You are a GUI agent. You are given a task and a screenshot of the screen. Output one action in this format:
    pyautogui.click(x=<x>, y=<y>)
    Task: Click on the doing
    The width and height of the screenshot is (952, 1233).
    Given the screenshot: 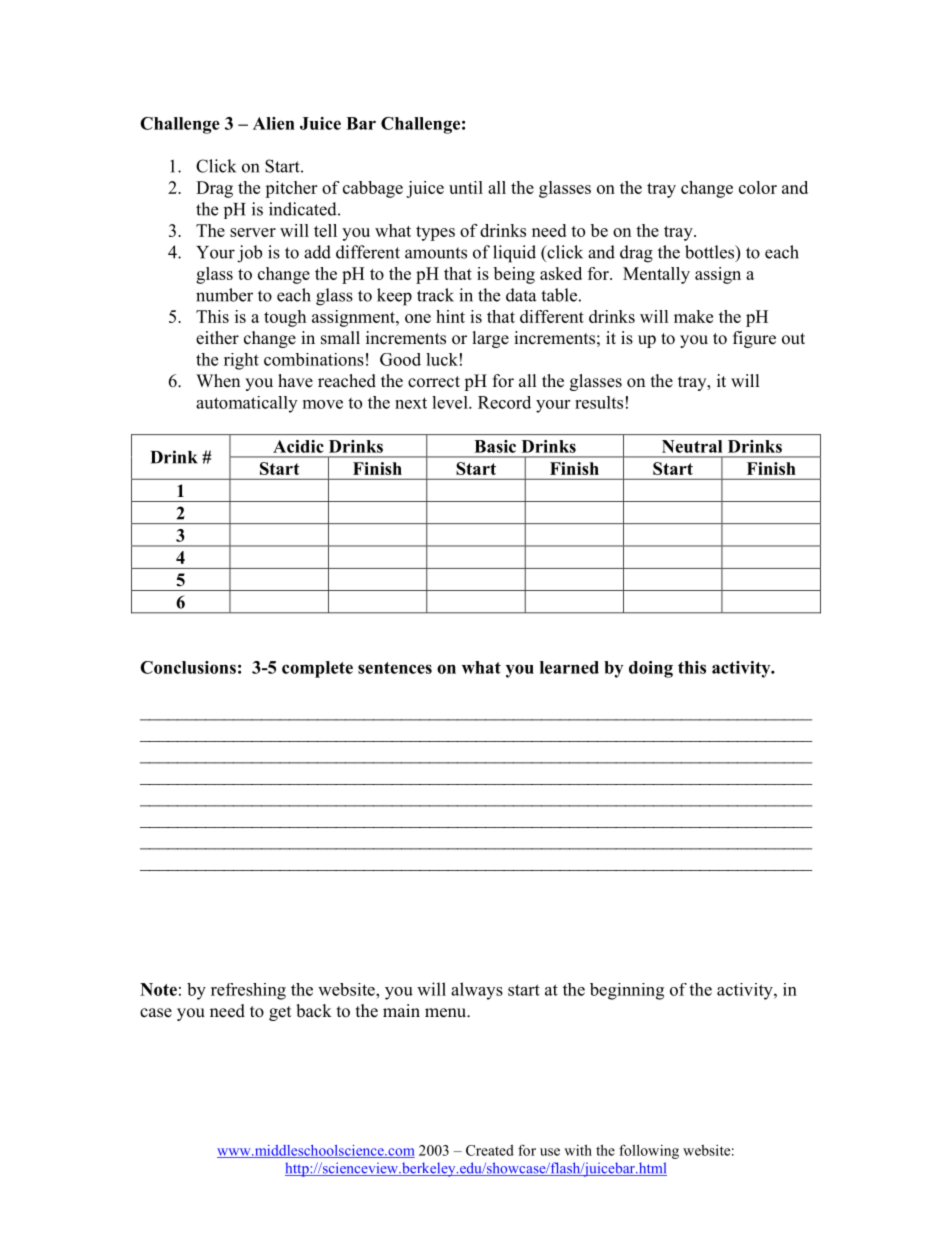 What is the action you would take?
    pyautogui.click(x=651, y=669)
